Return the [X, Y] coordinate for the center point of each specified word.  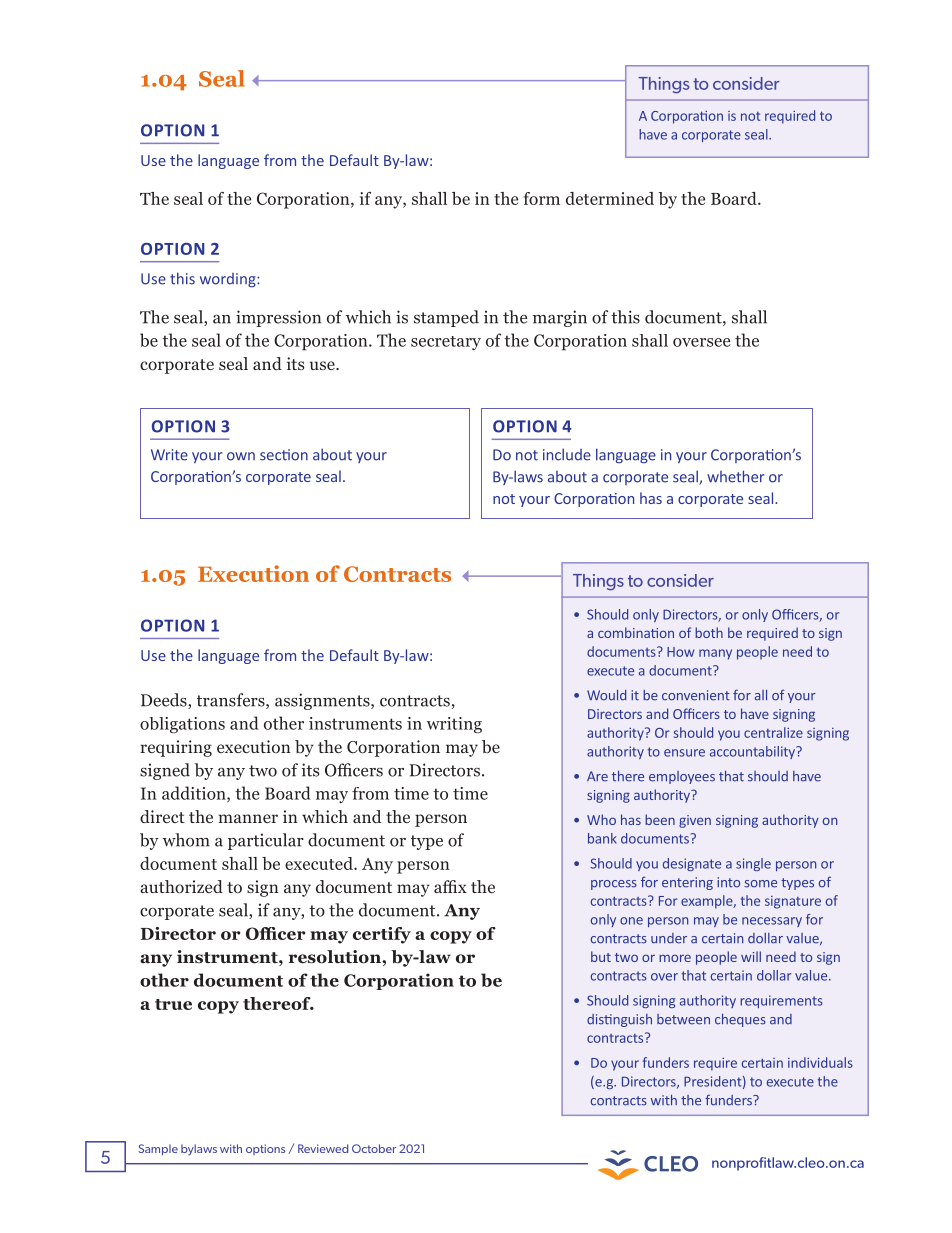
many [715, 654]
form [541, 198]
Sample [158, 1149]
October [374, 1148]
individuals [820, 1062]
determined [610, 198]
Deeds [165, 701]
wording [229, 280]
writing [454, 725]
